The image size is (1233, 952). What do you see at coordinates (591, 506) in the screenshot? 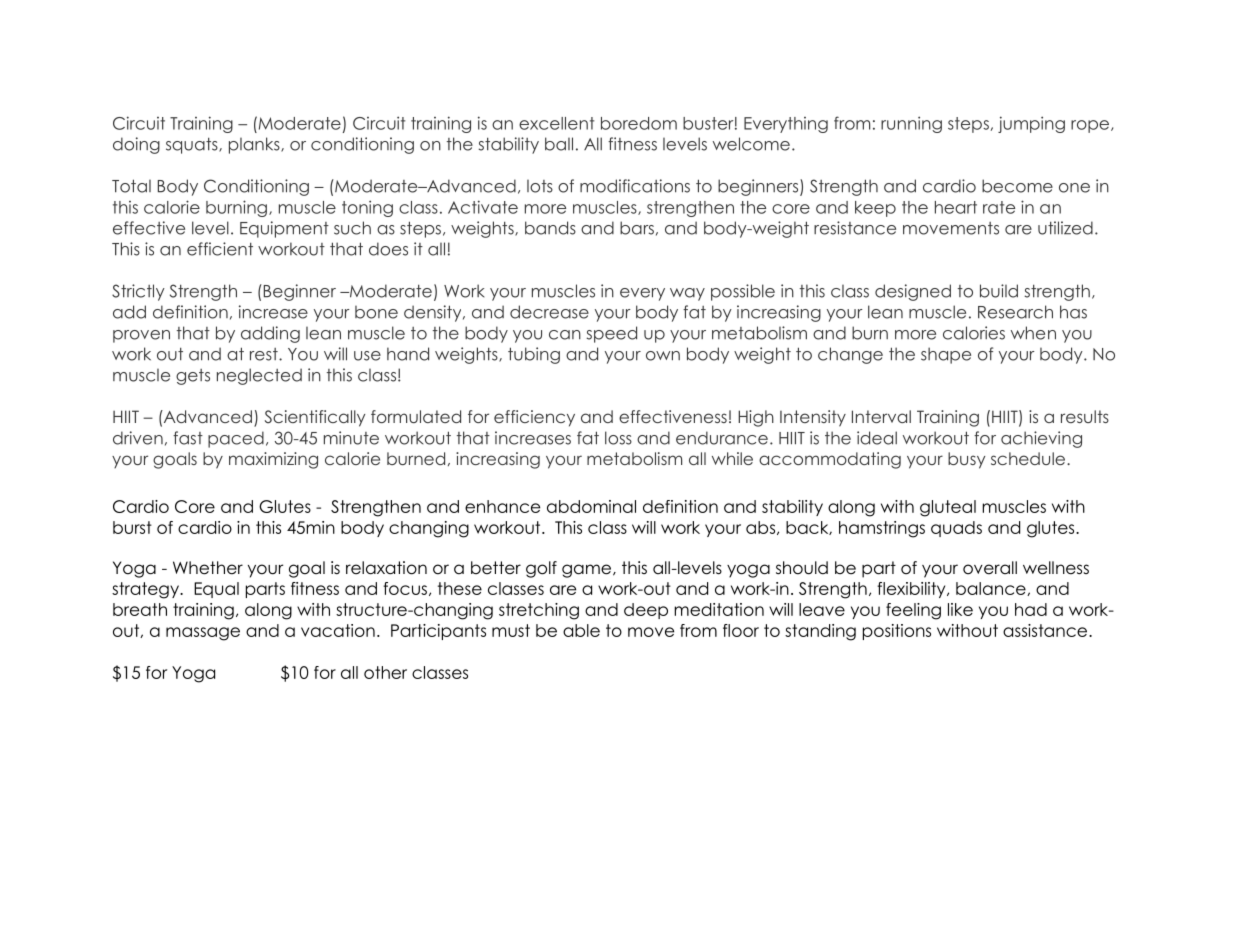
I see `abdominal` at bounding box center [591, 506].
